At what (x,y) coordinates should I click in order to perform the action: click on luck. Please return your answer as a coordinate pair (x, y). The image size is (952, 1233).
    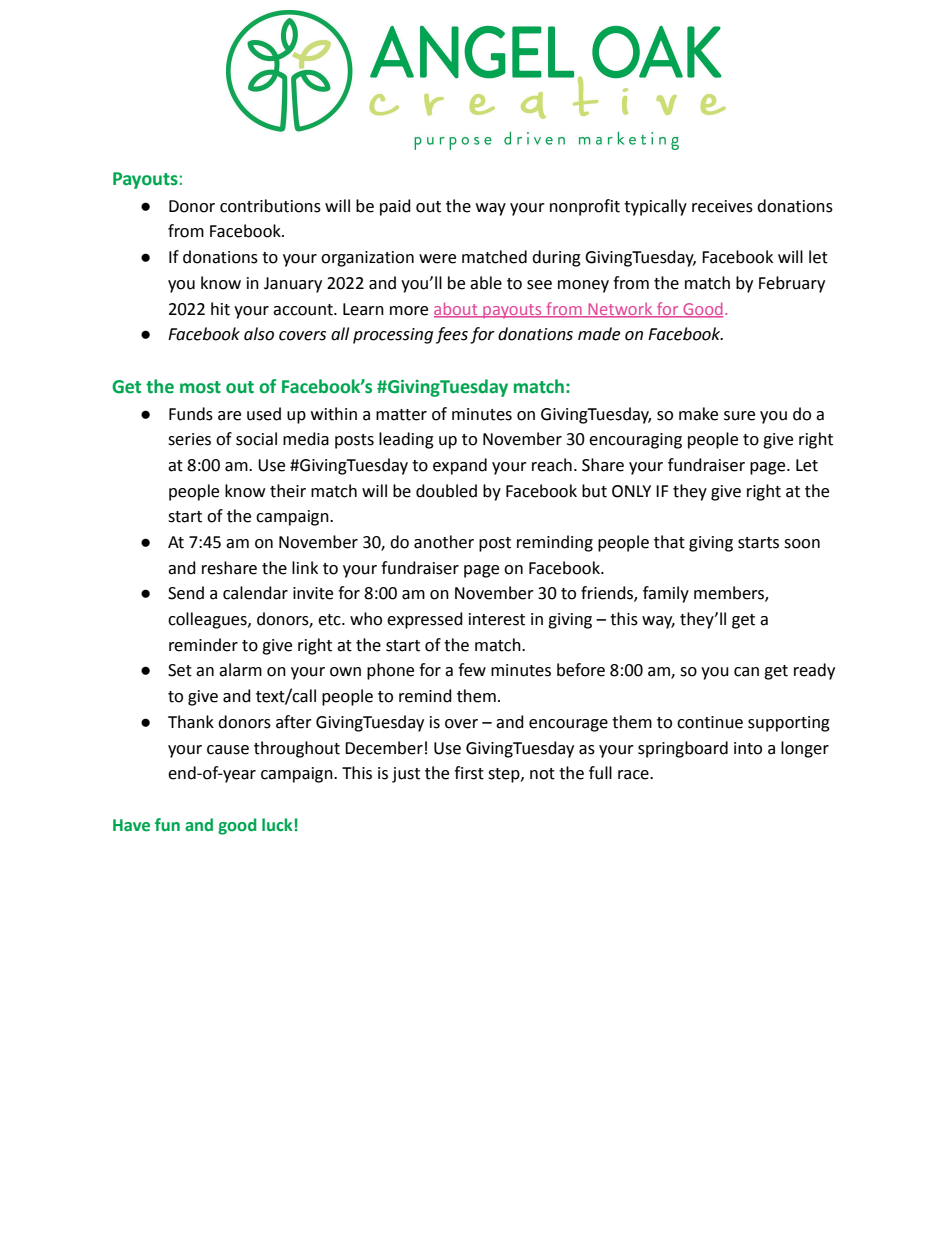
    Looking at the image, I should click on (277, 825).
